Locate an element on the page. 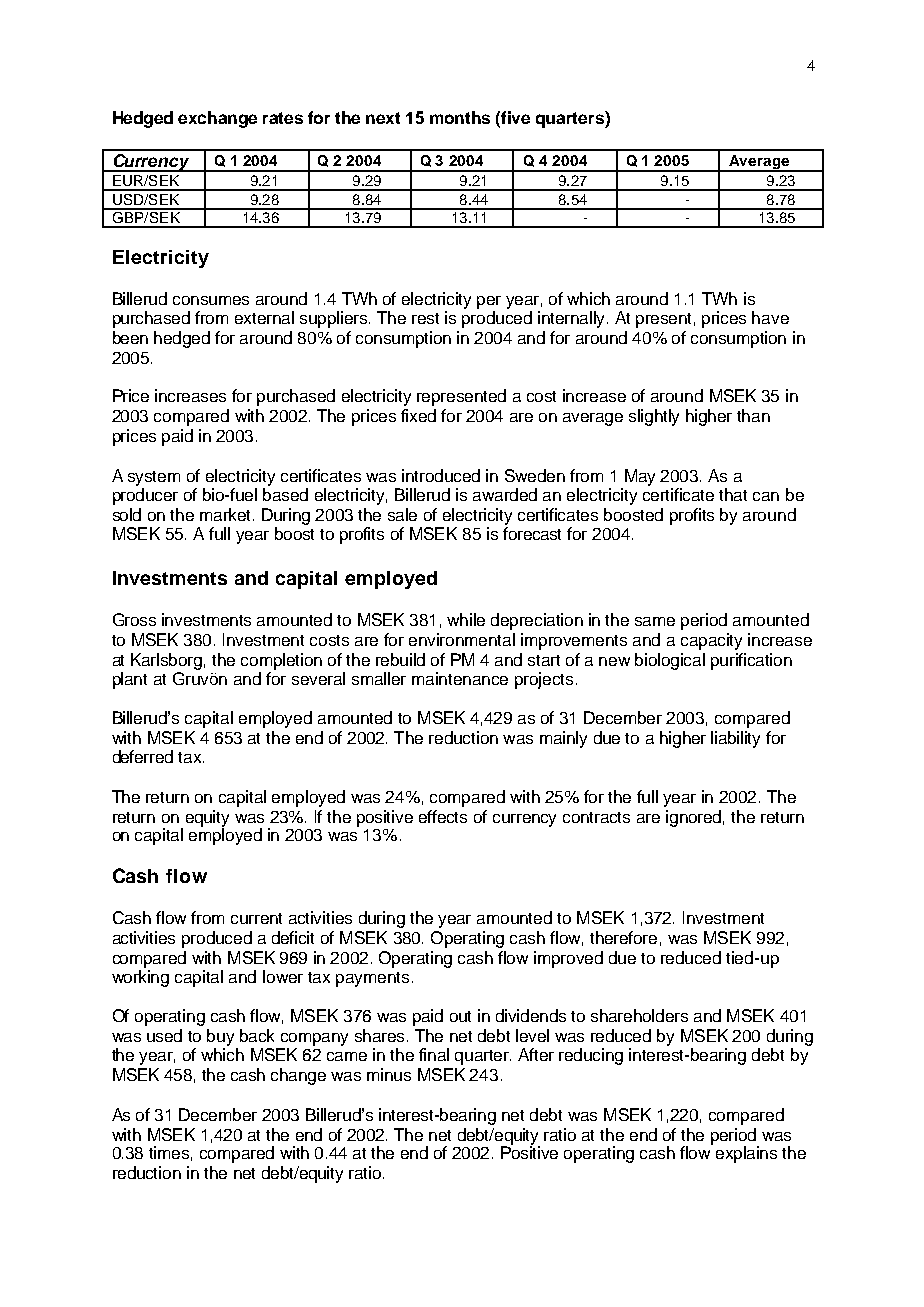 This image has height=1307, width=924. buy is located at coordinates (220, 1037).
